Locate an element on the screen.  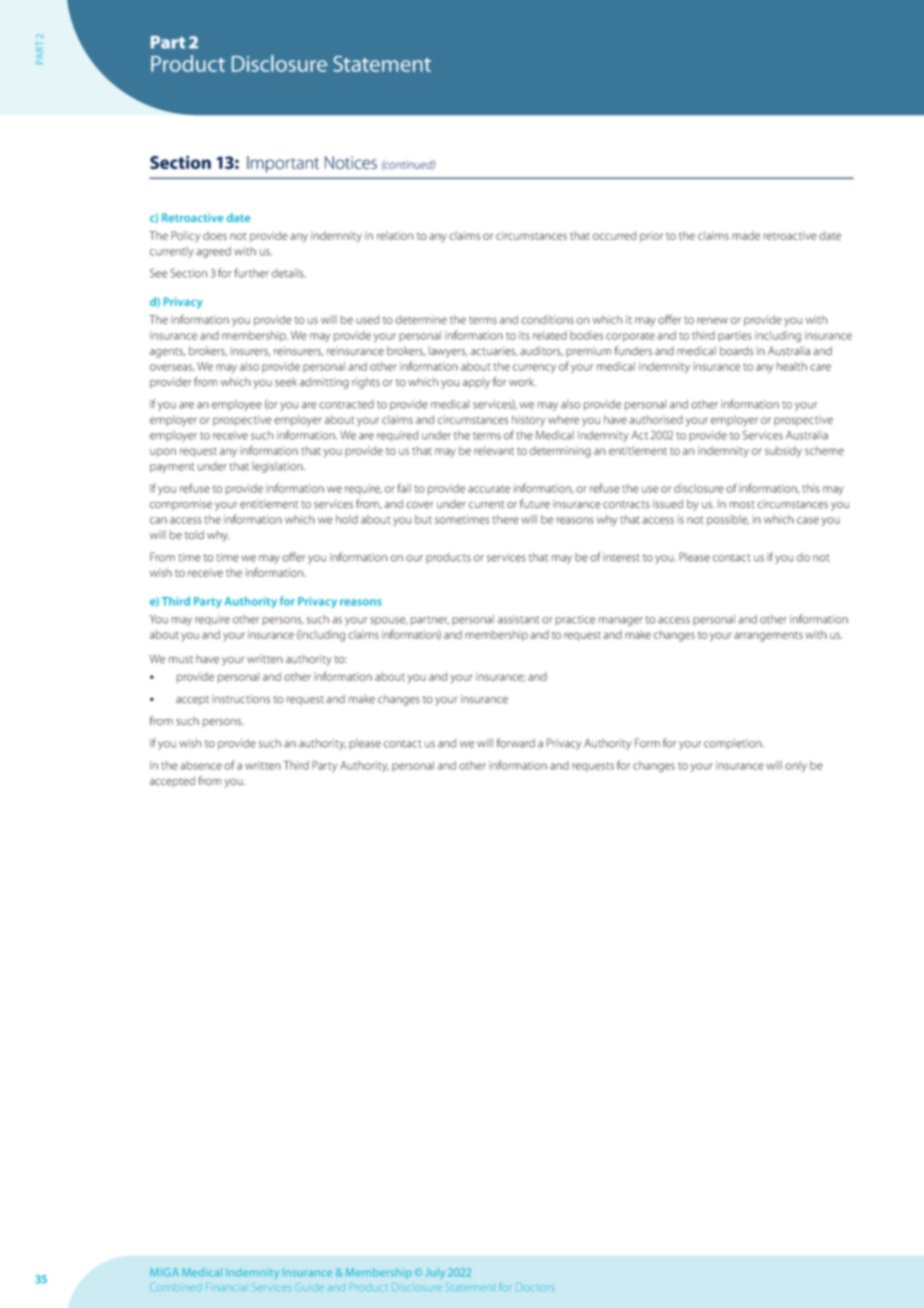
forward is located at coordinates (516, 743).
